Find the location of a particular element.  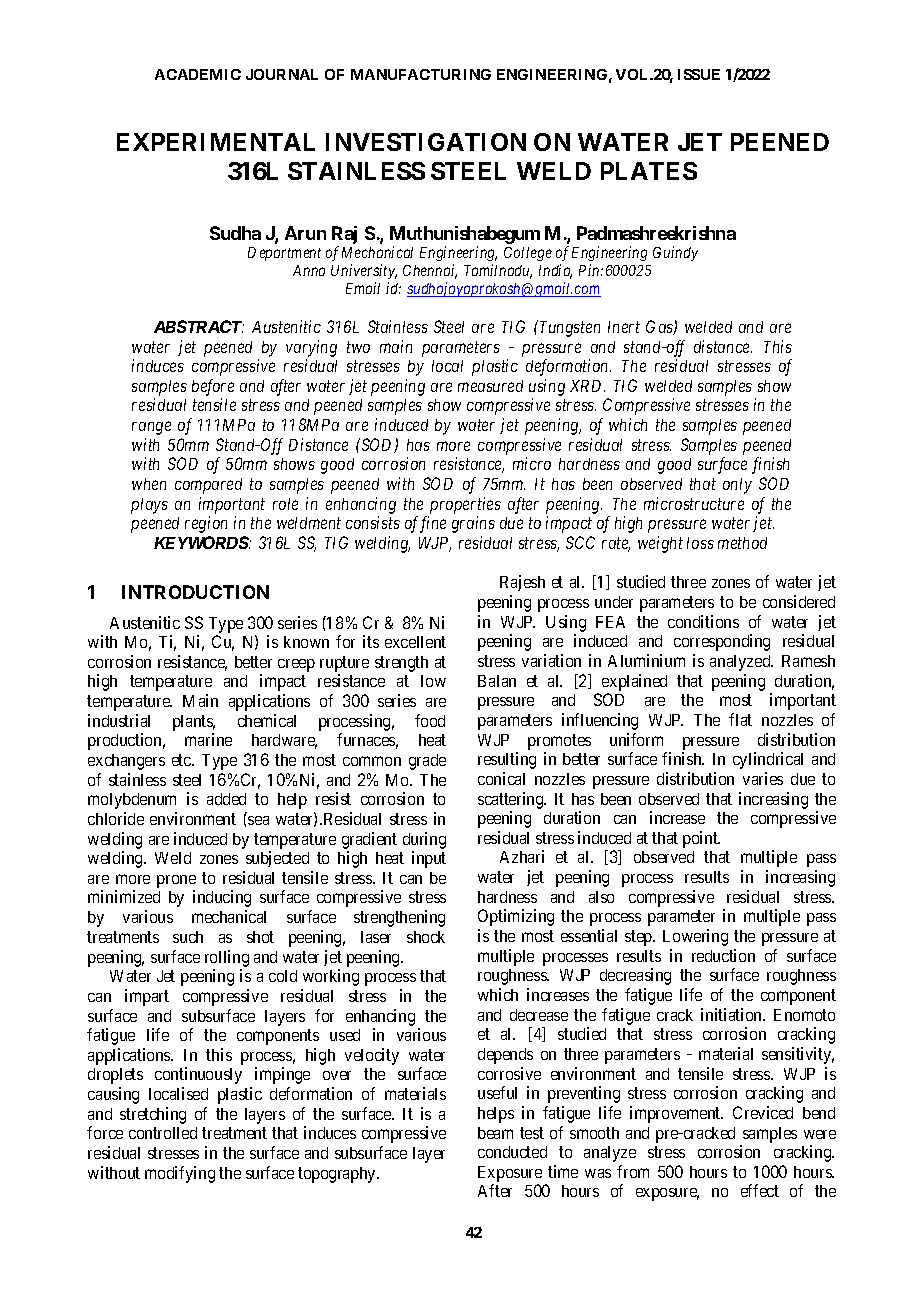

added is located at coordinates (226, 799).
